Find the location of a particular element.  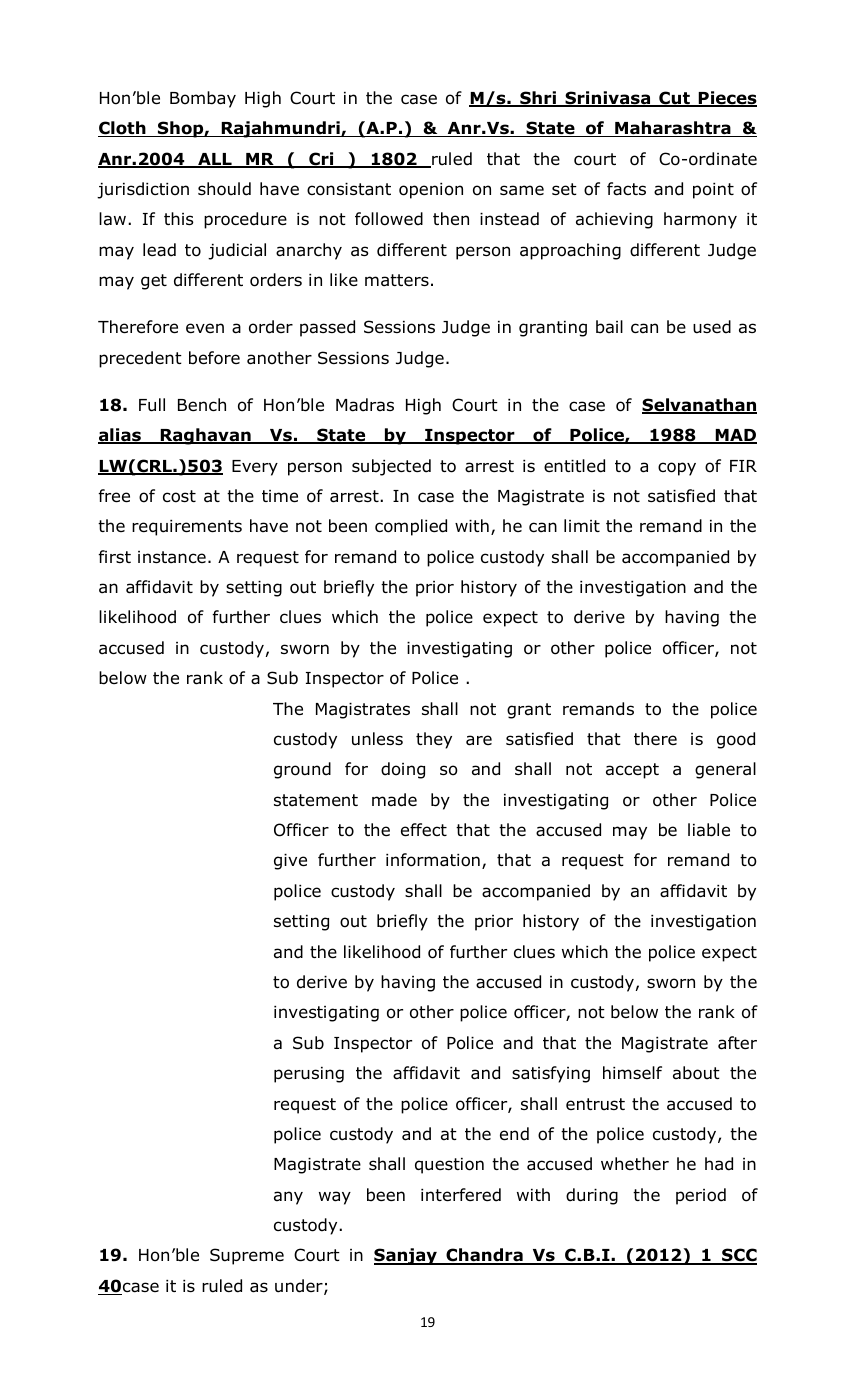

good is located at coordinates (736, 740).
